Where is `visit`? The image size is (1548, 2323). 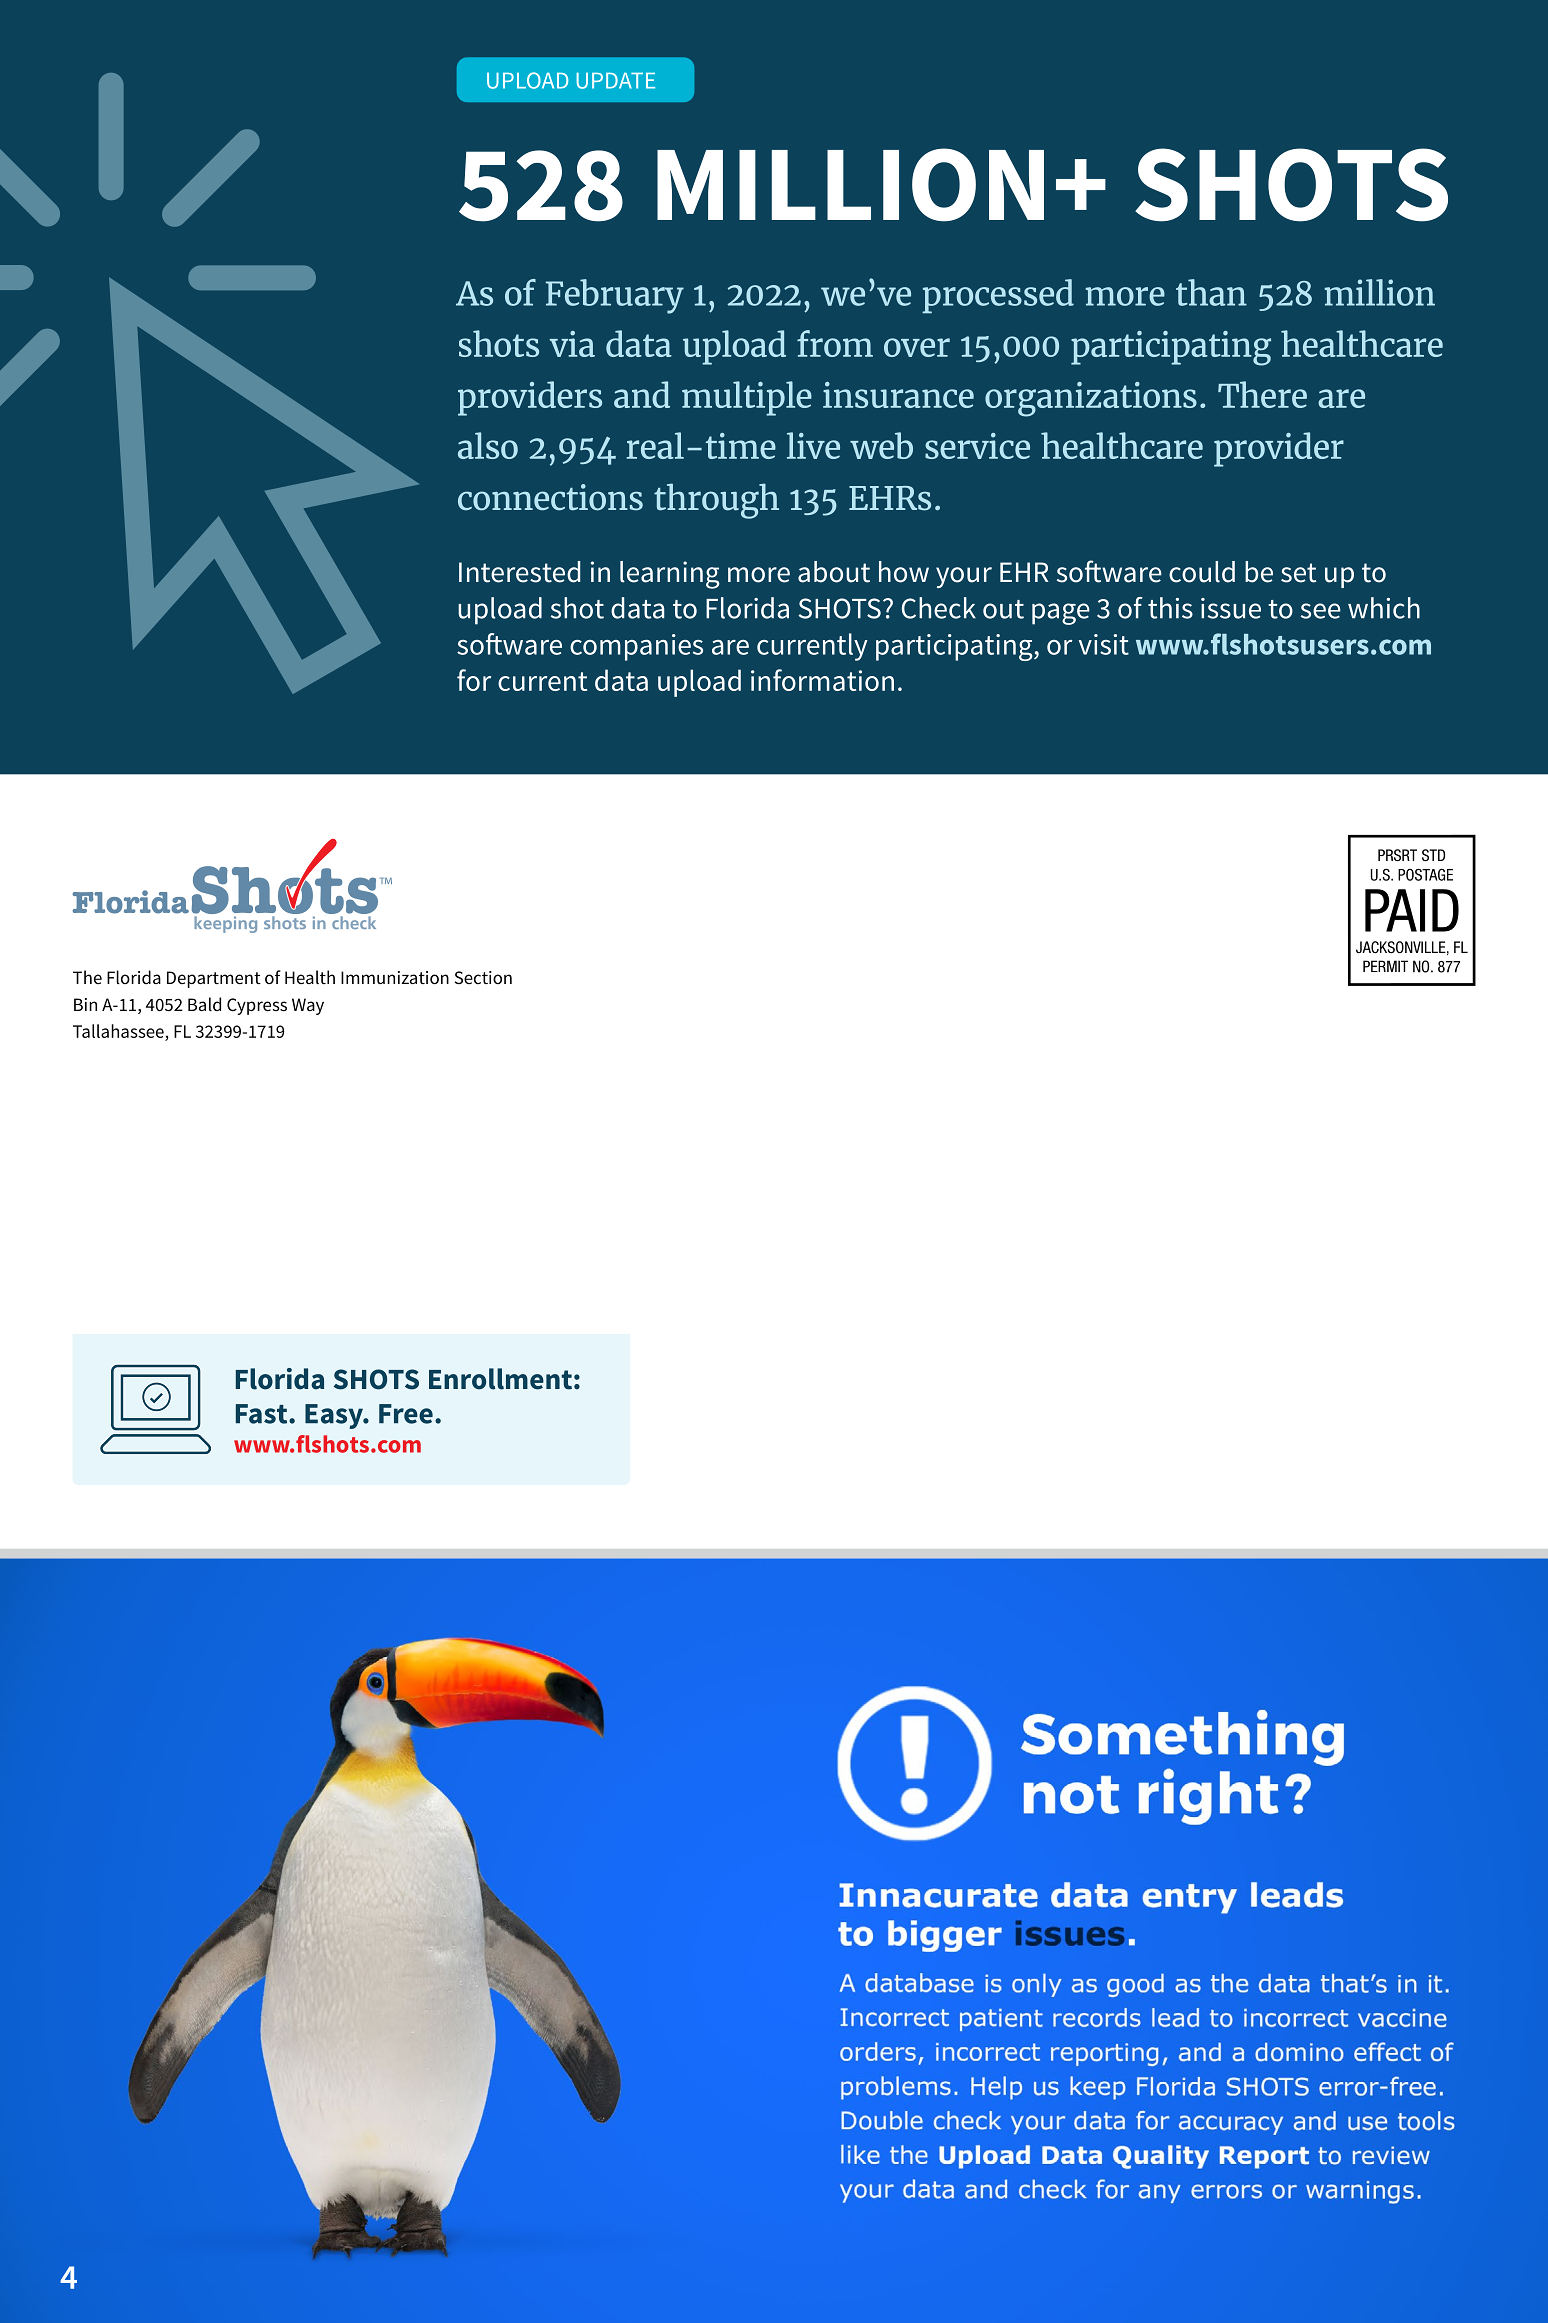
visit is located at coordinates (1104, 644).
